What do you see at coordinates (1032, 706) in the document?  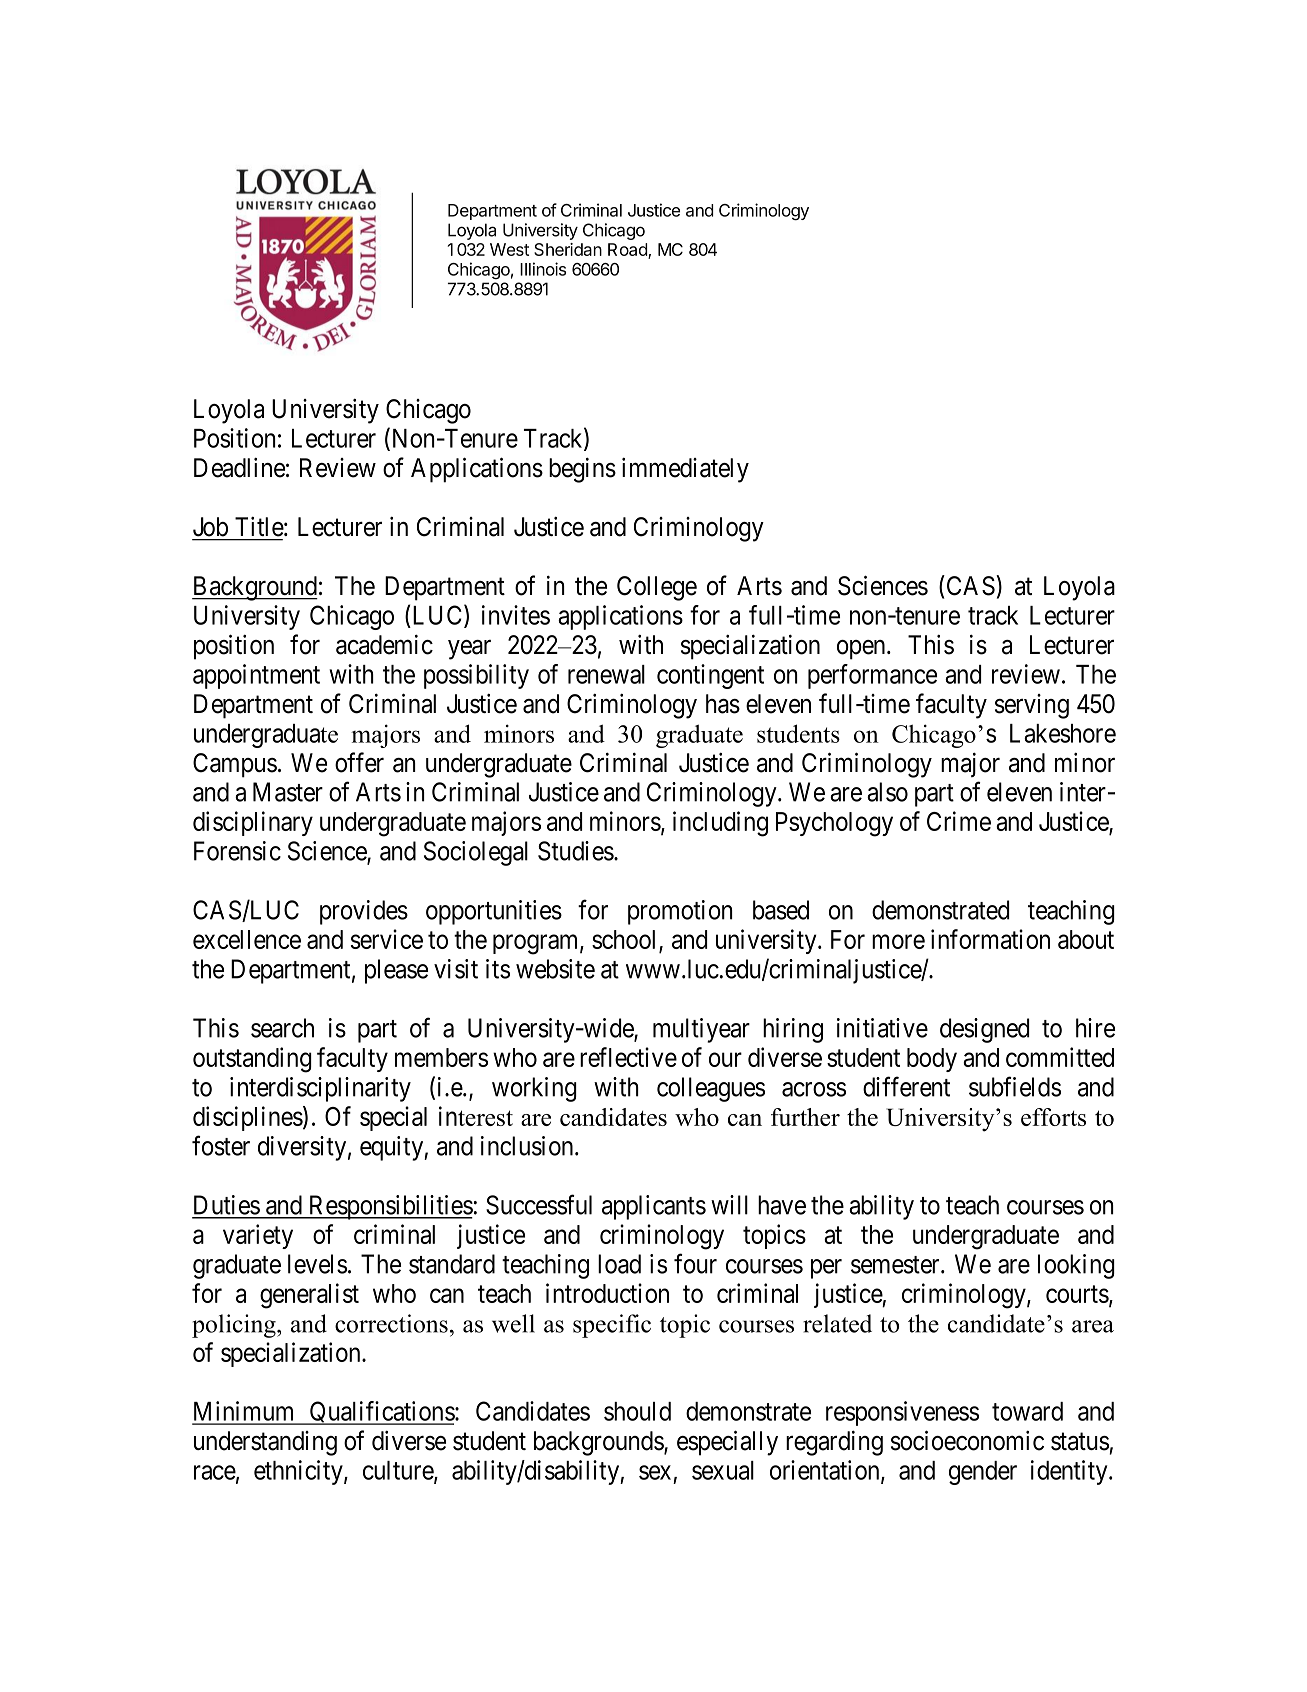 I see `serving` at bounding box center [1032, 706].
